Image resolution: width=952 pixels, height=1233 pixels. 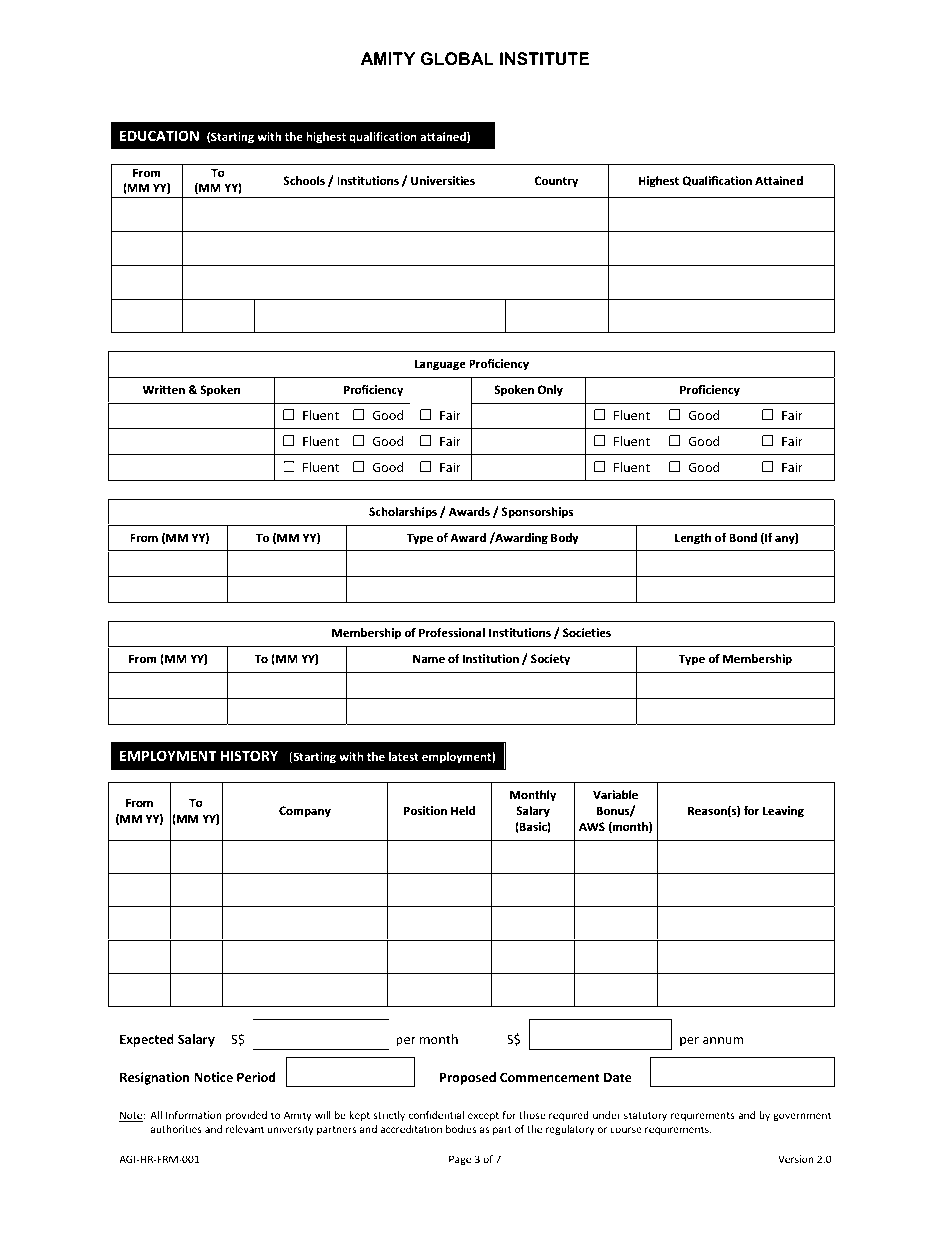 What do you see at coordinates (159, 135) in the screenshot?
I see `EDUCATION` at bounding box center [159, 135].
